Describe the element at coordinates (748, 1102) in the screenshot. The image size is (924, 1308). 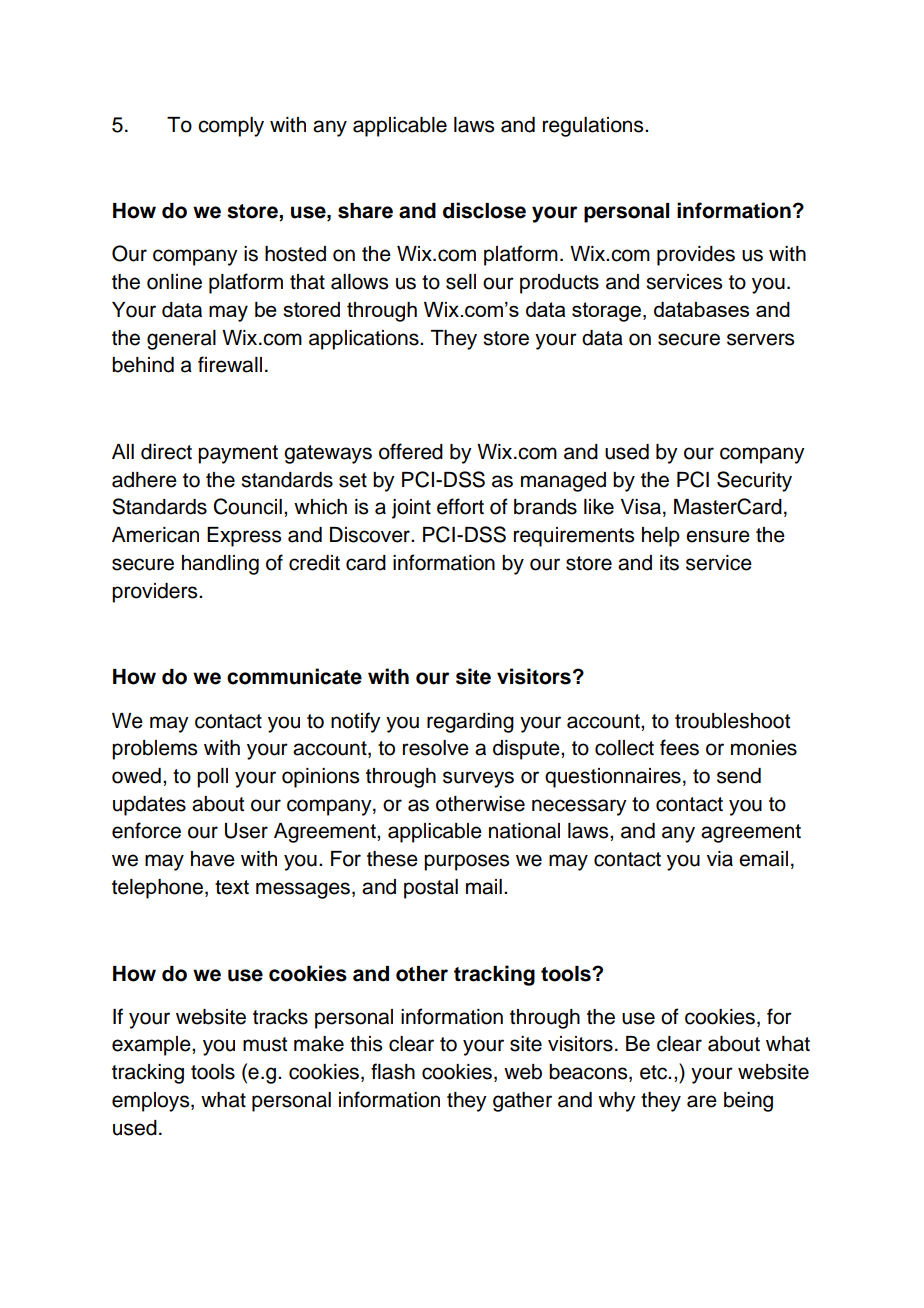
I see `being` at that location.
